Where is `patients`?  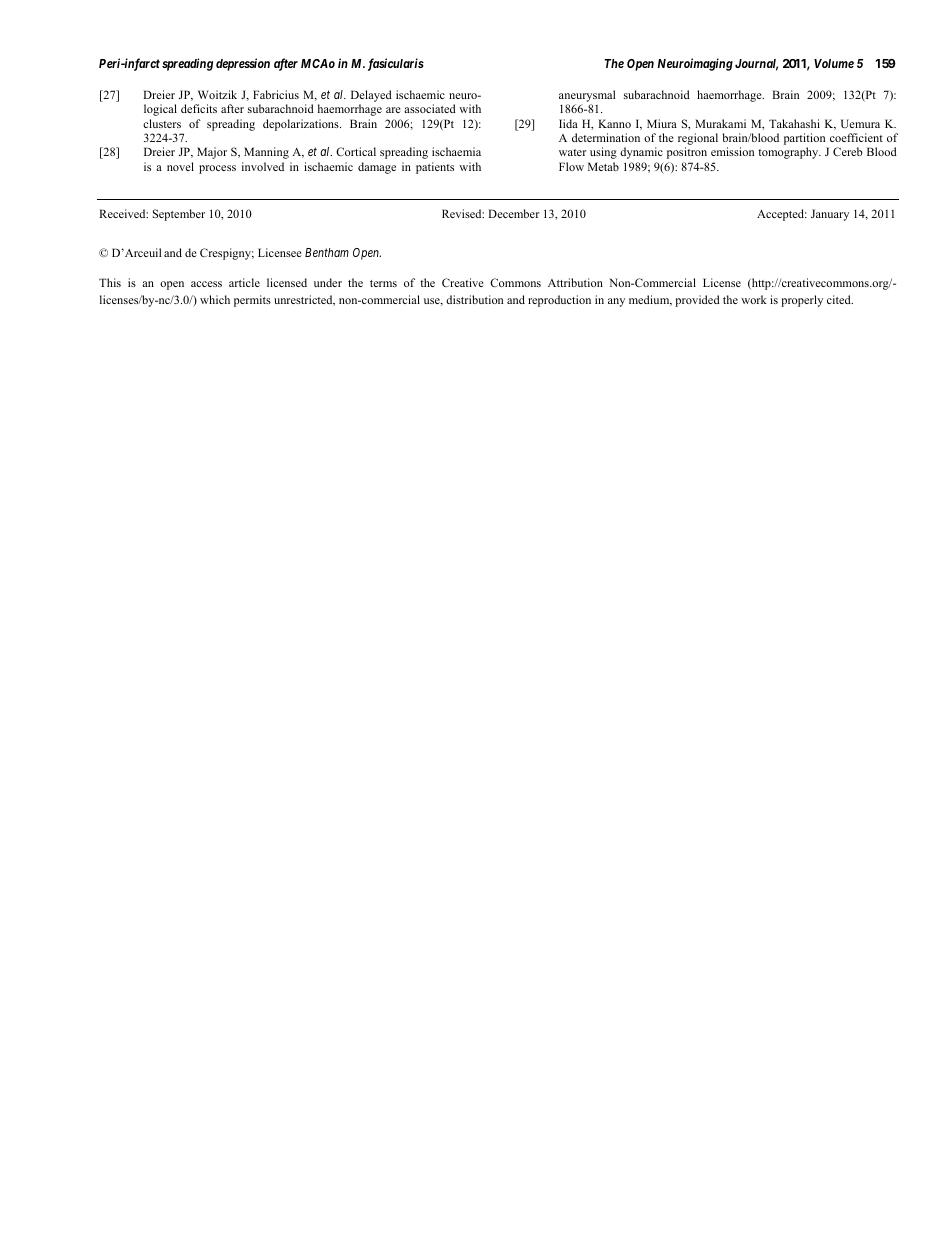 patients is located at coordinates (435, 168).
